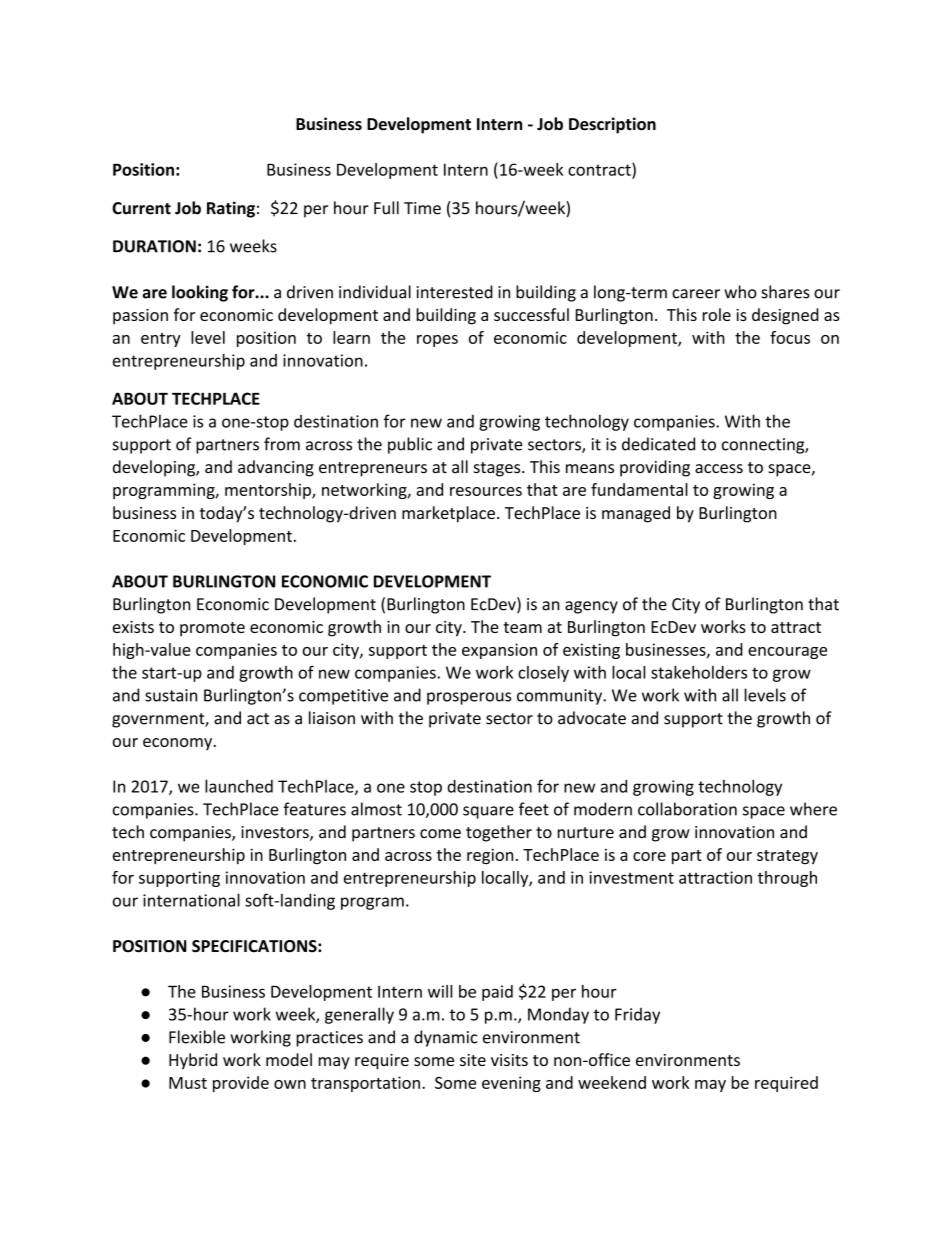 This image has width=952, height=1233. Describe the element at coordinates (522, 627) in the image. I see `team` at that location.
